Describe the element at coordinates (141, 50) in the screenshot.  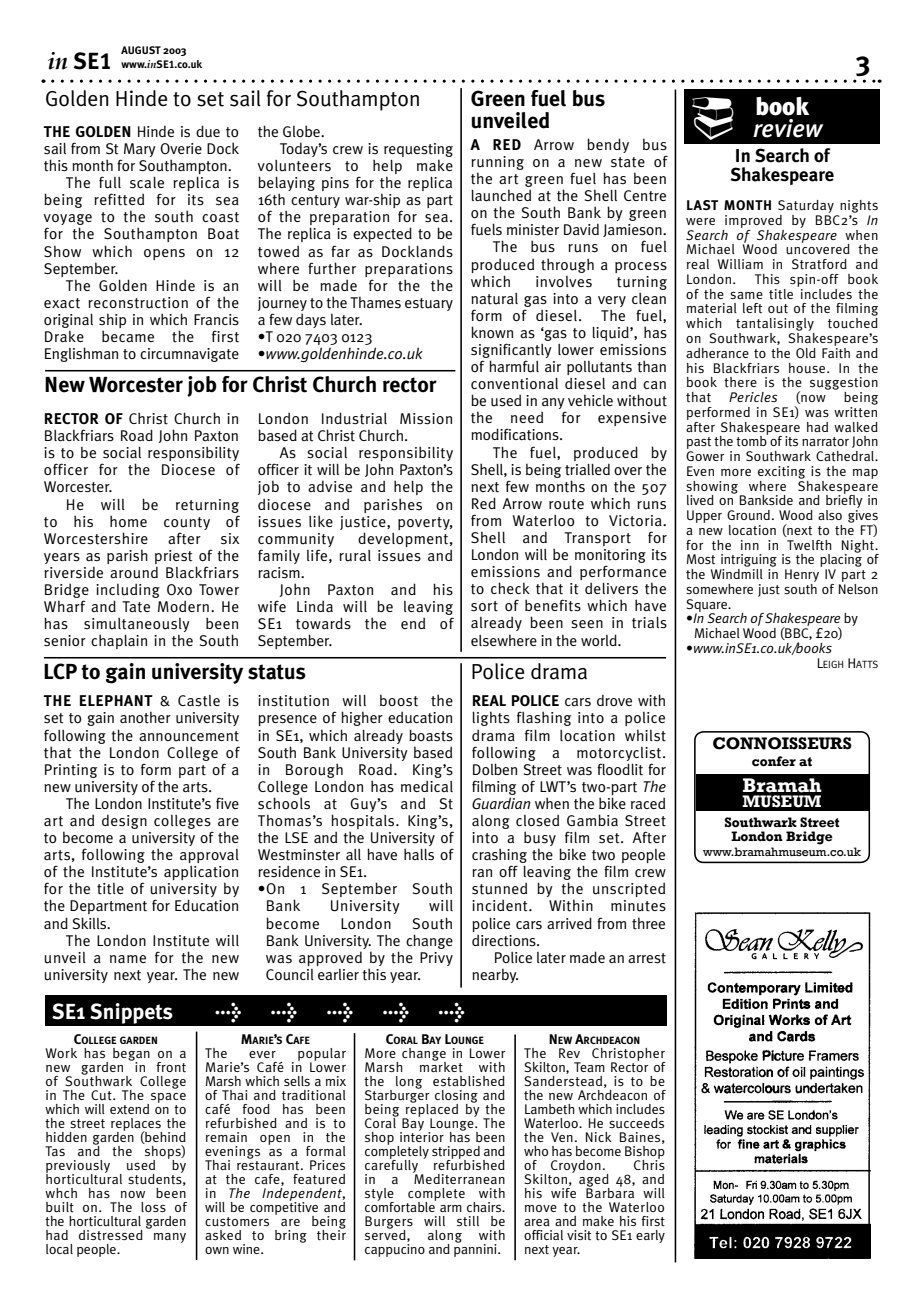
I see `AUGUST` at that location.
